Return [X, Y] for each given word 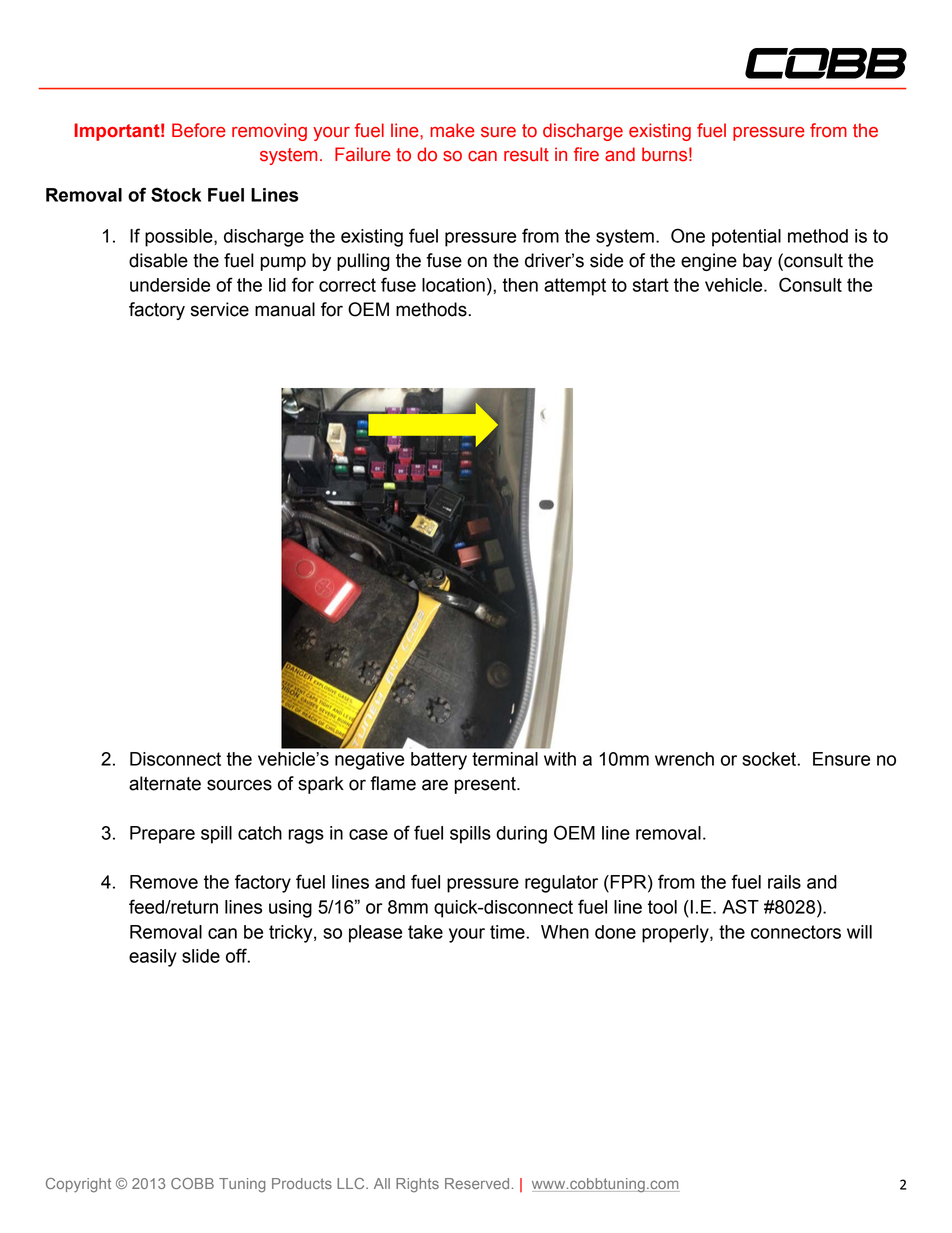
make [452, 130]
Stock [176, 194]
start [651, 285]
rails [784, 882]
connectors [796, 932]
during [521, 835]
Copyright [78, 1185]
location [453, 285]
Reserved [477, 1183]
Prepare [162, 835]
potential [746, 238]
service [220, 309]
